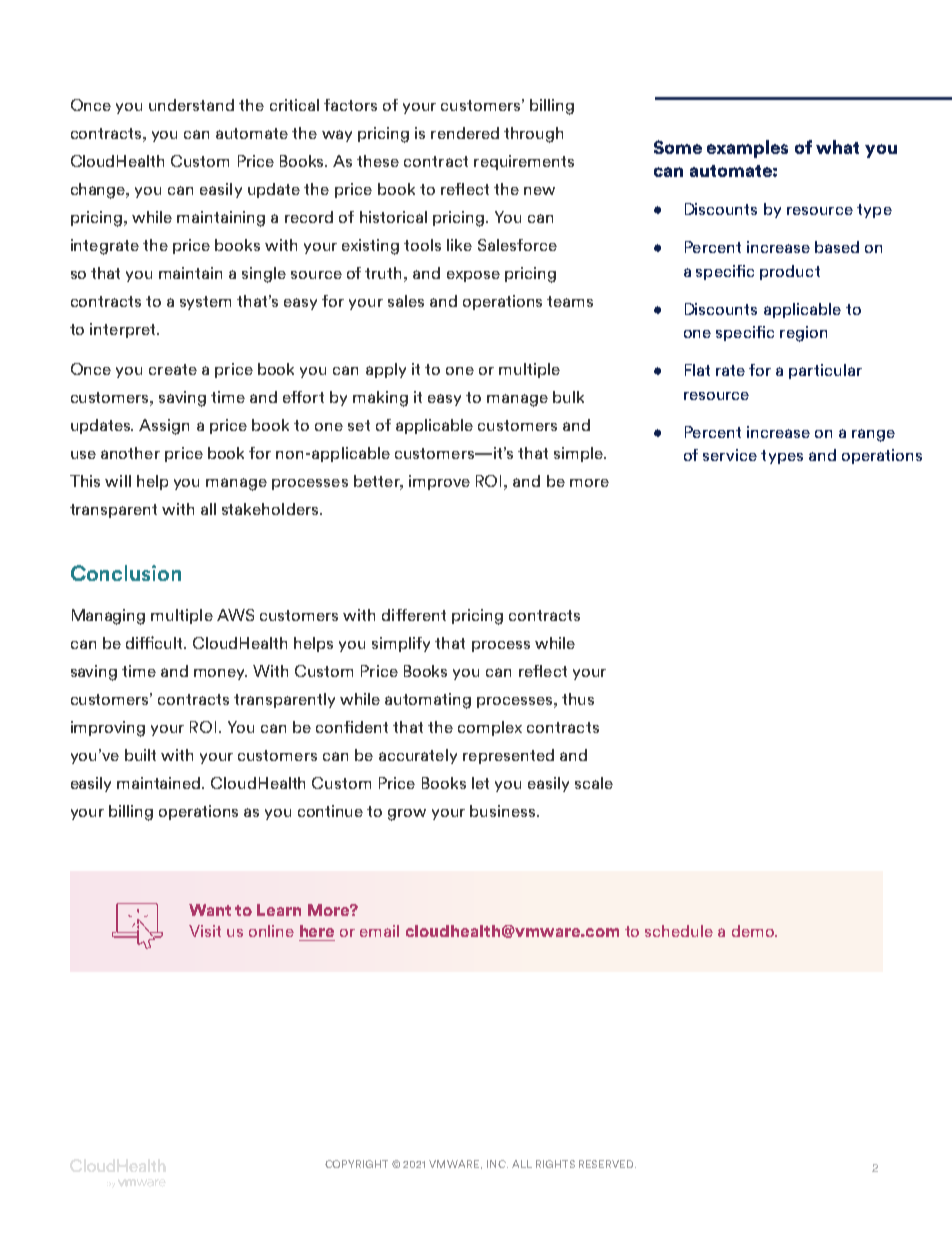  I want to click on examples, so click(747, 149).
